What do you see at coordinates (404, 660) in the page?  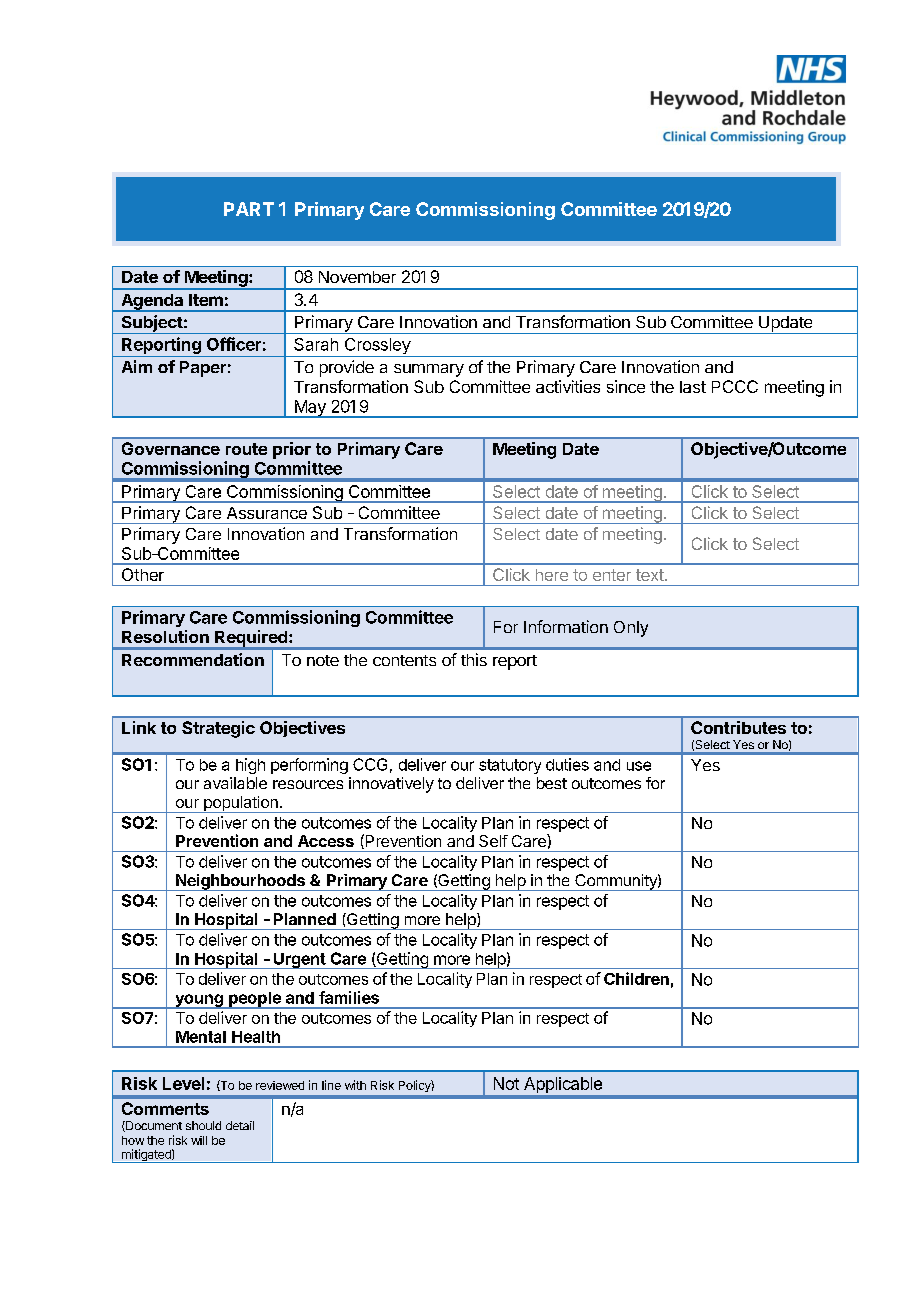 I see `contents` at bounding box center [404, 660].
